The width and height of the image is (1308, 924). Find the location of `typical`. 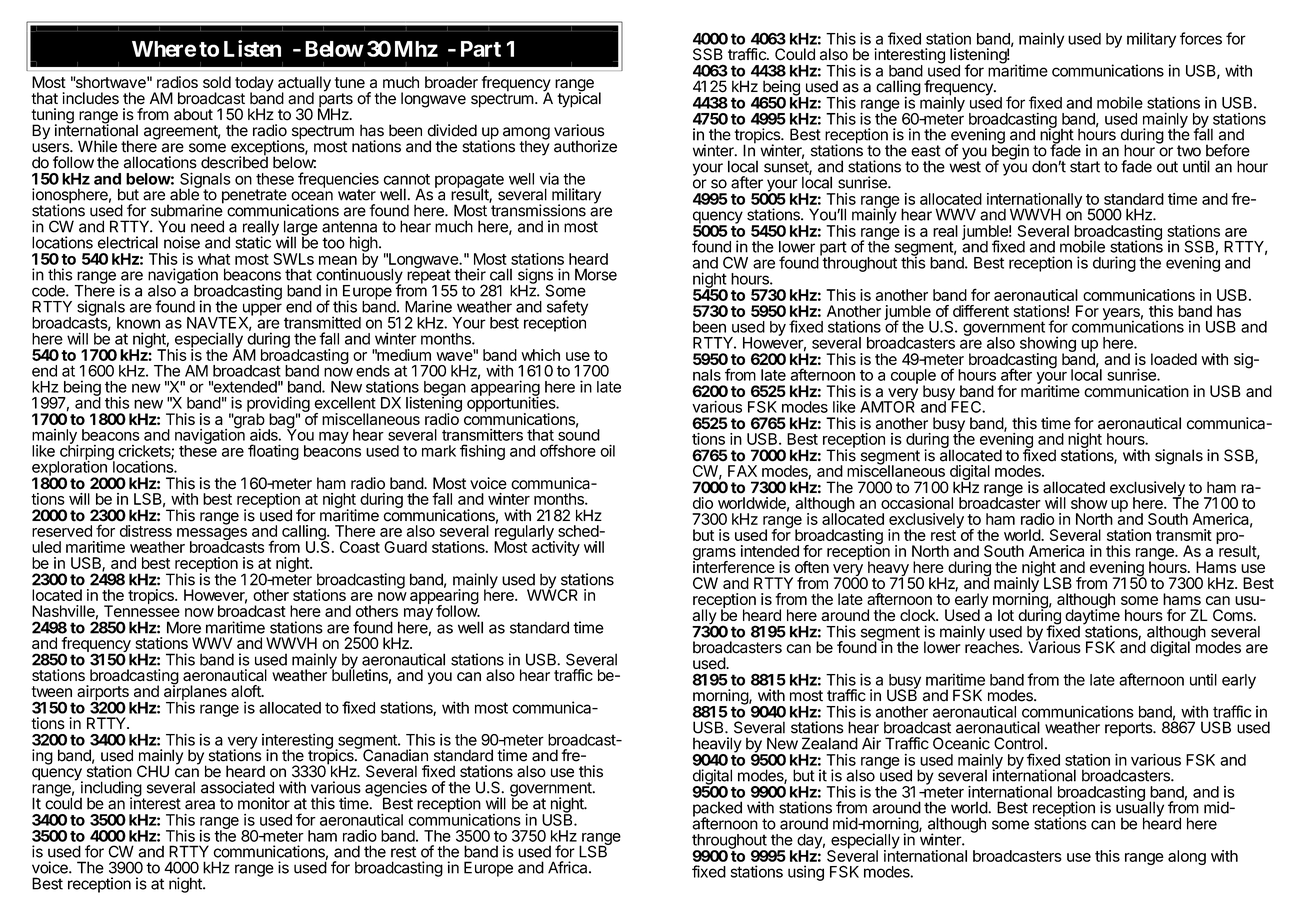

typical is located at coordinates (579, 99).
